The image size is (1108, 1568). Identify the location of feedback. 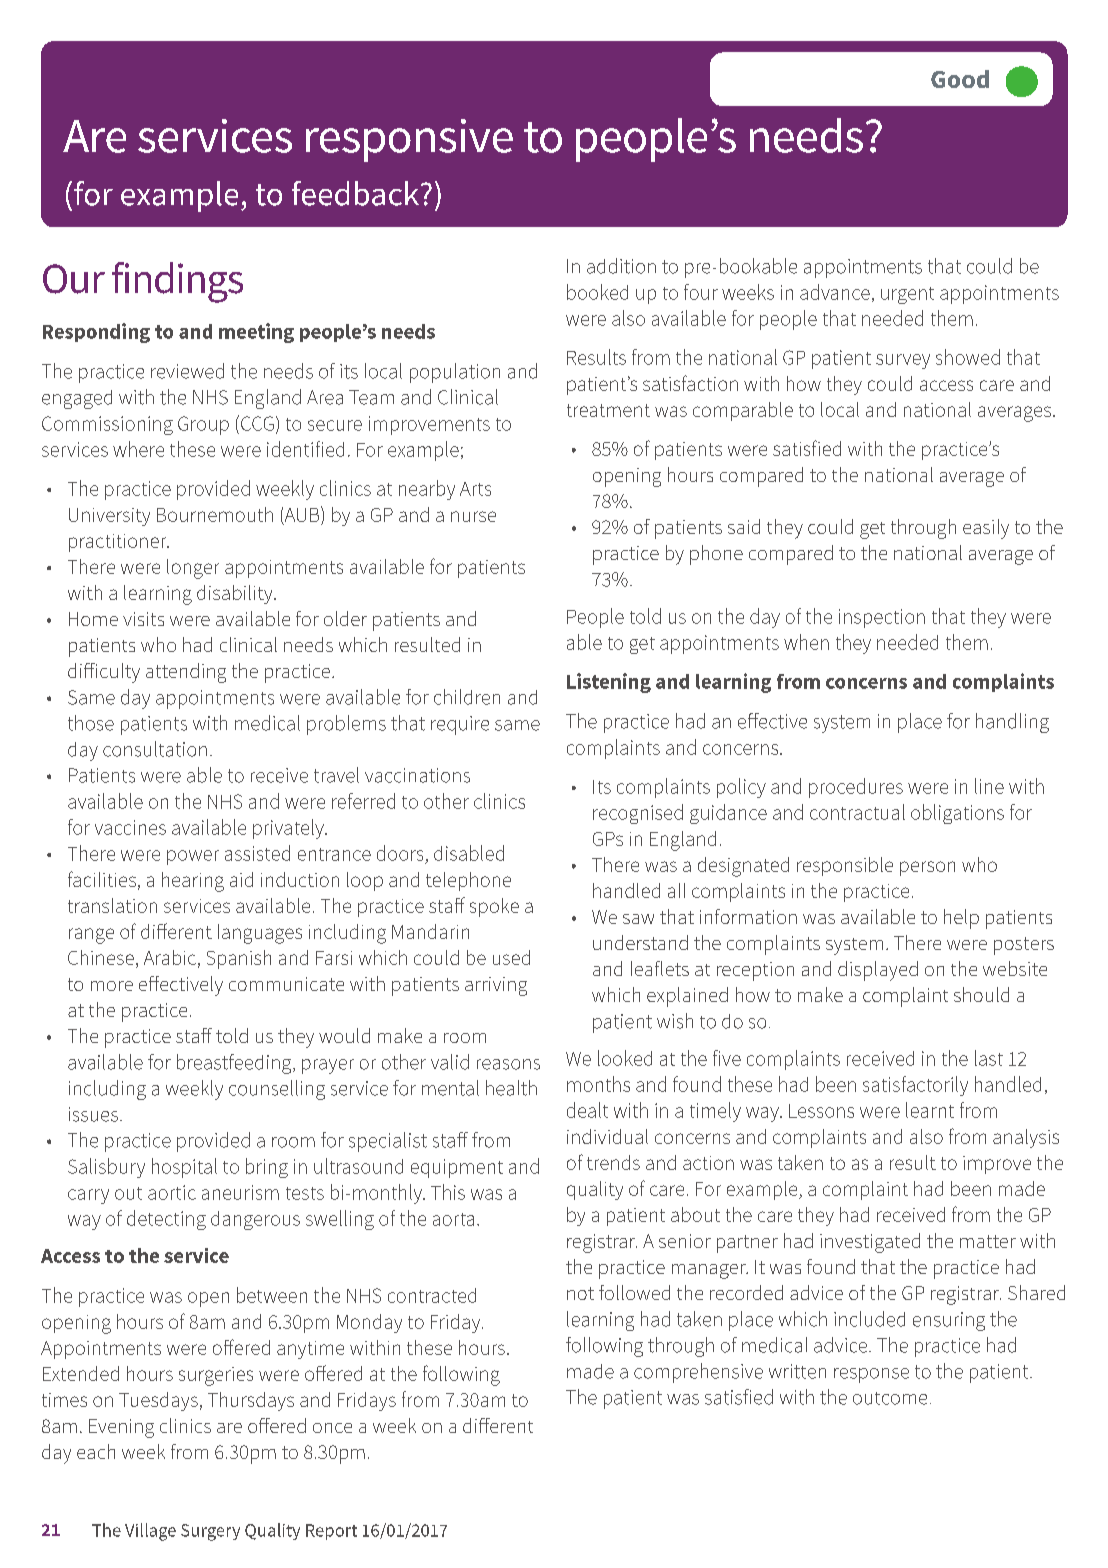
(357, 193).
